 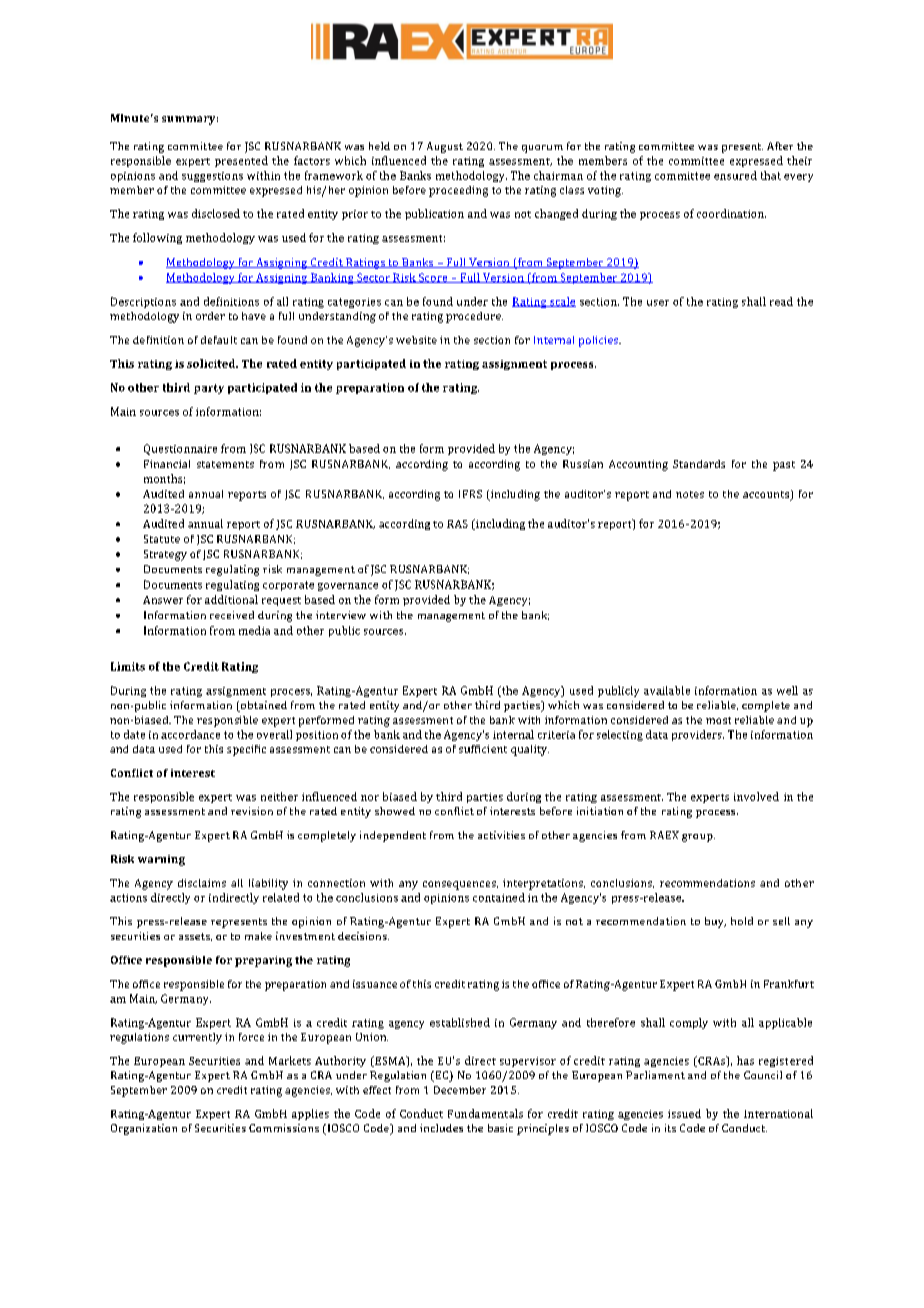 I want to click on accordance, so click(x=190, y=734).
